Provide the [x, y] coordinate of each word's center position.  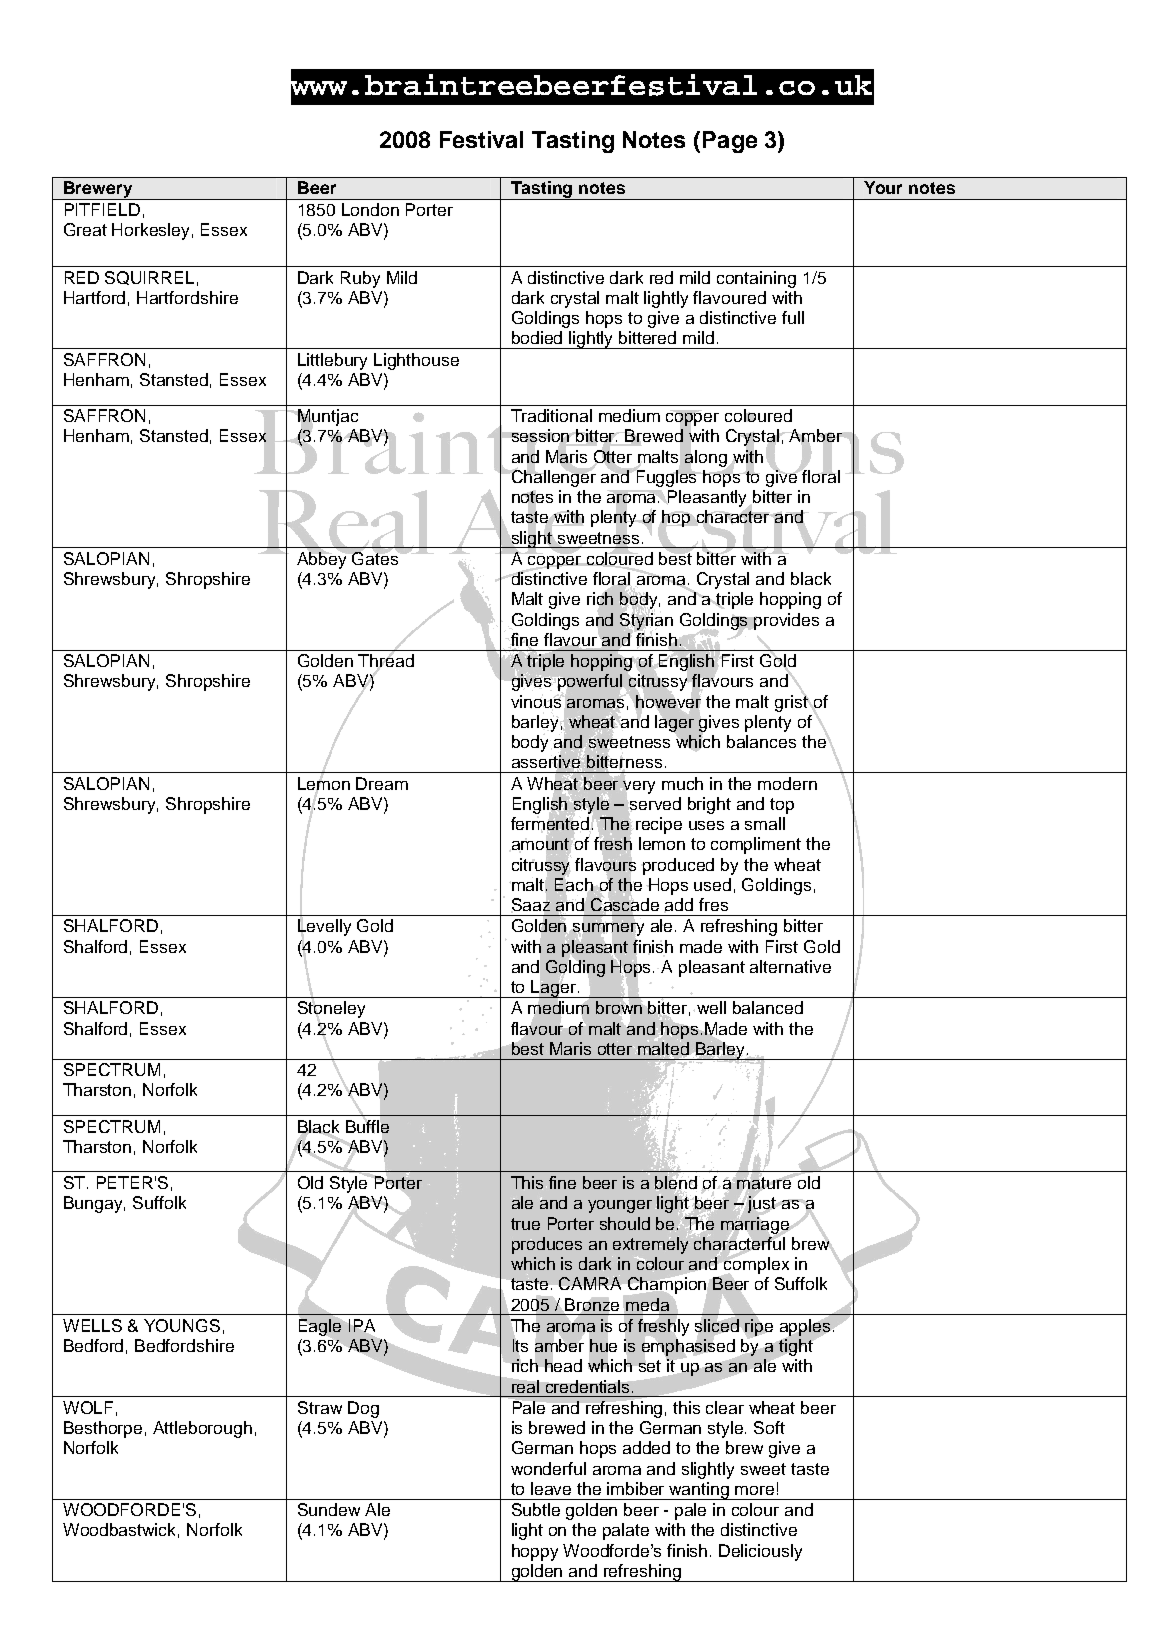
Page [730, 142]
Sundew [329, 1509]
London [370, 209]
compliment [756, 845]
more [754, 1490]
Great [85, 229]
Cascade [625, 904]
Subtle [536, 1509]
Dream [382, 783]
